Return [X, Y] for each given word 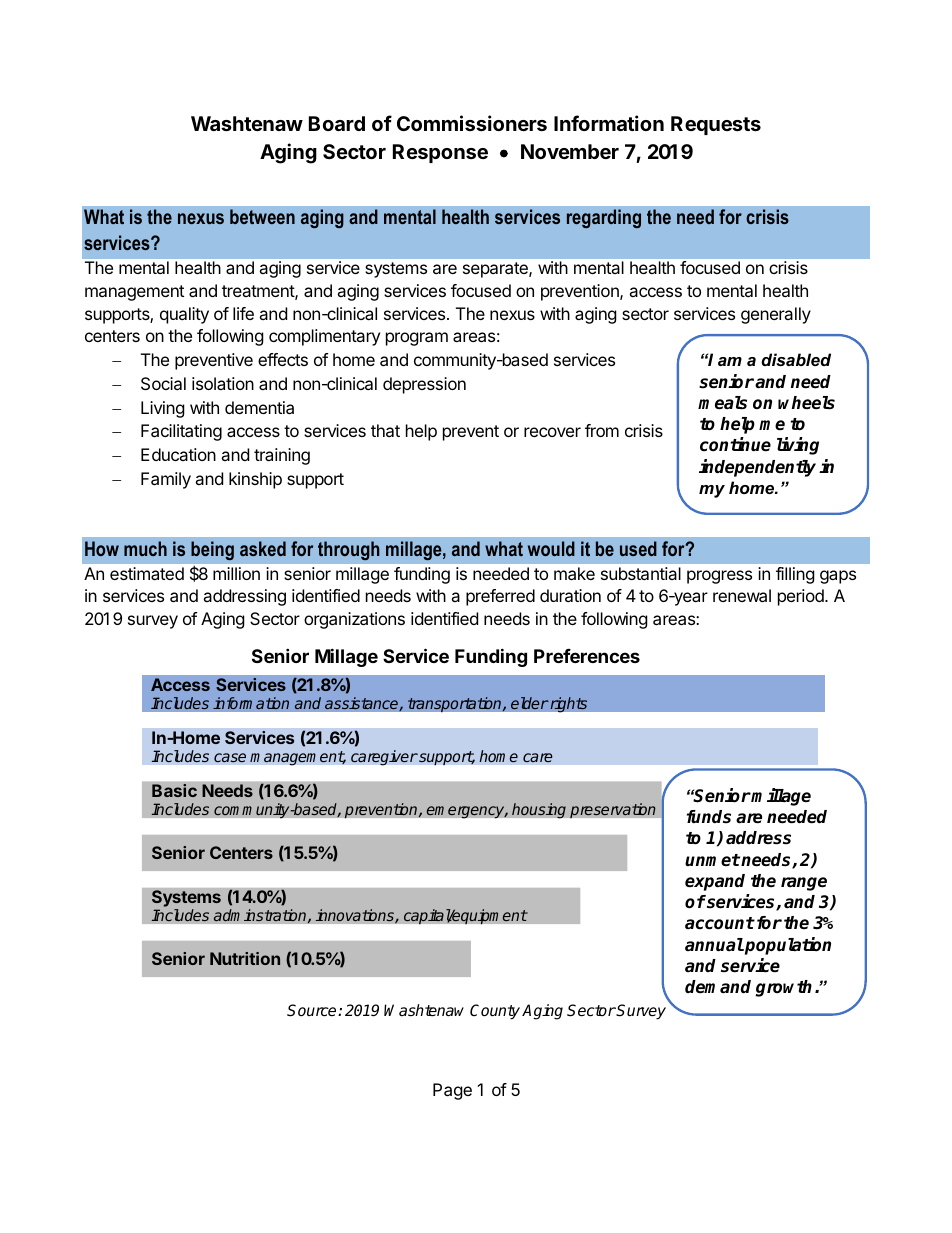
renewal [742, 595]
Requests [716, 125]
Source [313, 1010]
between [262, 216]
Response [440, 153]
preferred [500, 597]
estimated [147, 573]
